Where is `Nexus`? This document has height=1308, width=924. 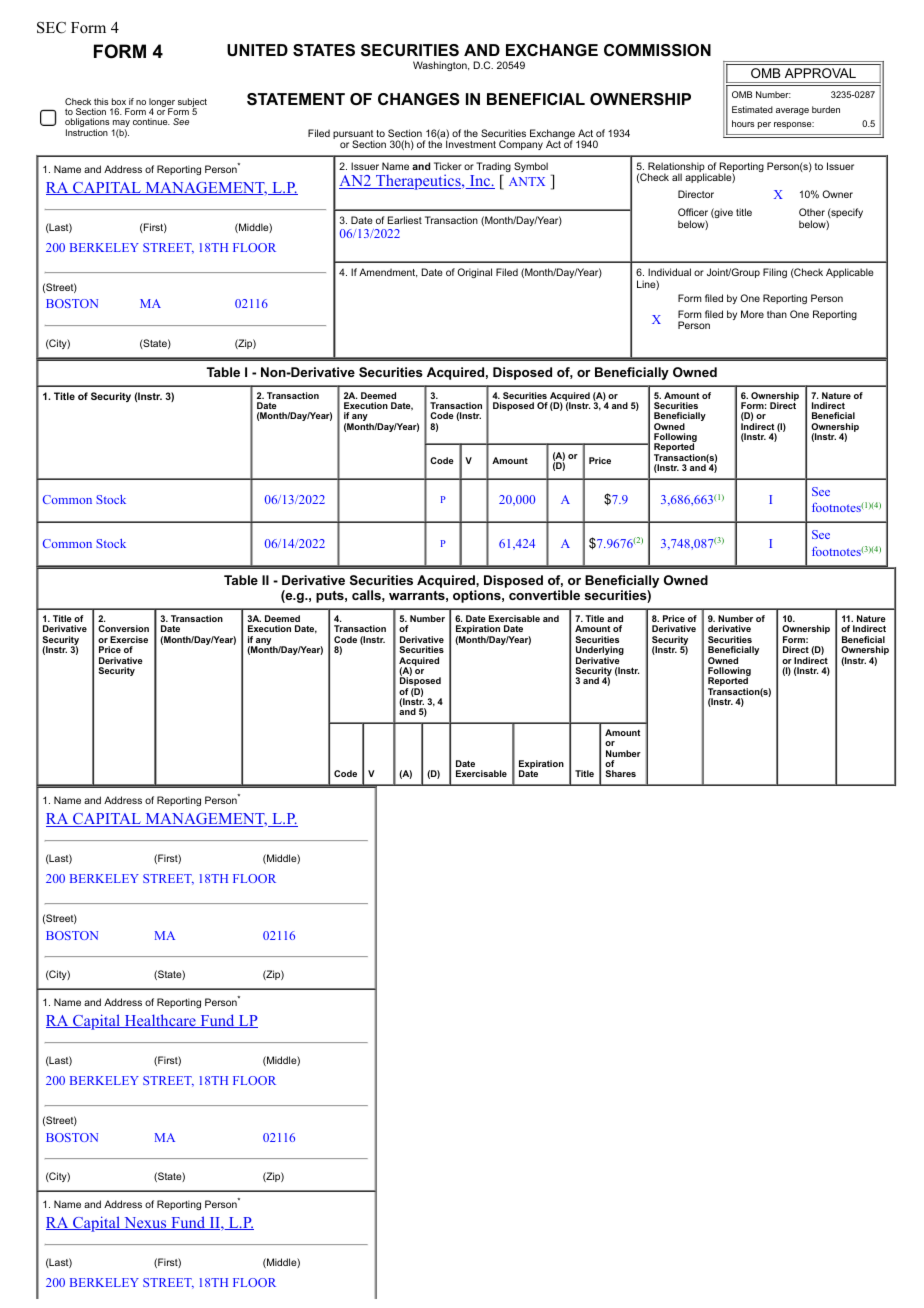 Nexus is located at coordinates (145, 1223).
